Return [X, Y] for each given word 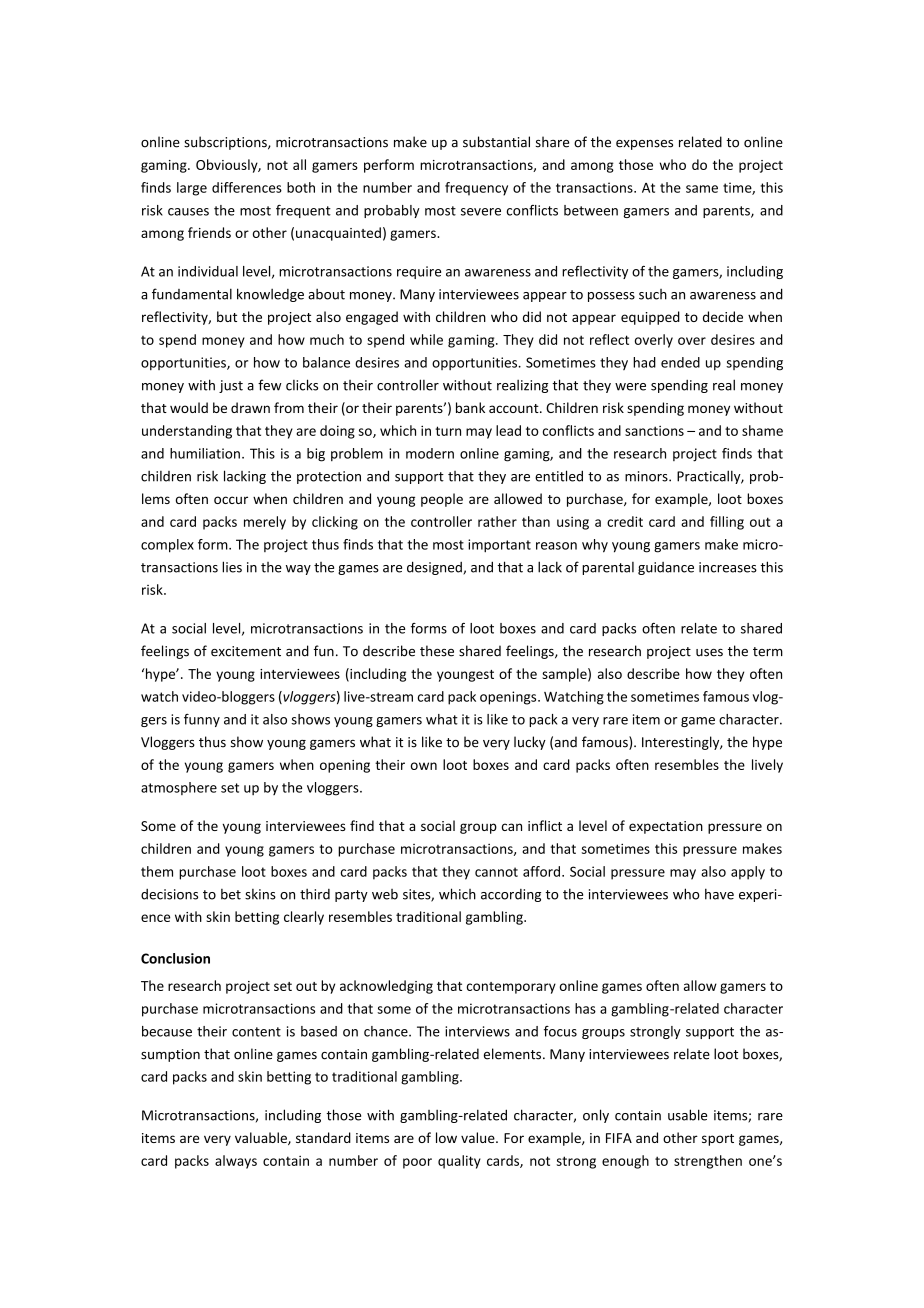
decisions [169, 894]
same [702, 189]
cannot [496, 872]
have [719, 894]
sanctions [654, 431]
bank [470, 407]
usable [687, 1115]
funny [202, 720]
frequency [476, 189]
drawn [250, 407]
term [768, 652]
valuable [262, 1138]
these [437, 651]
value [479, 1137]
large [192, 189]
